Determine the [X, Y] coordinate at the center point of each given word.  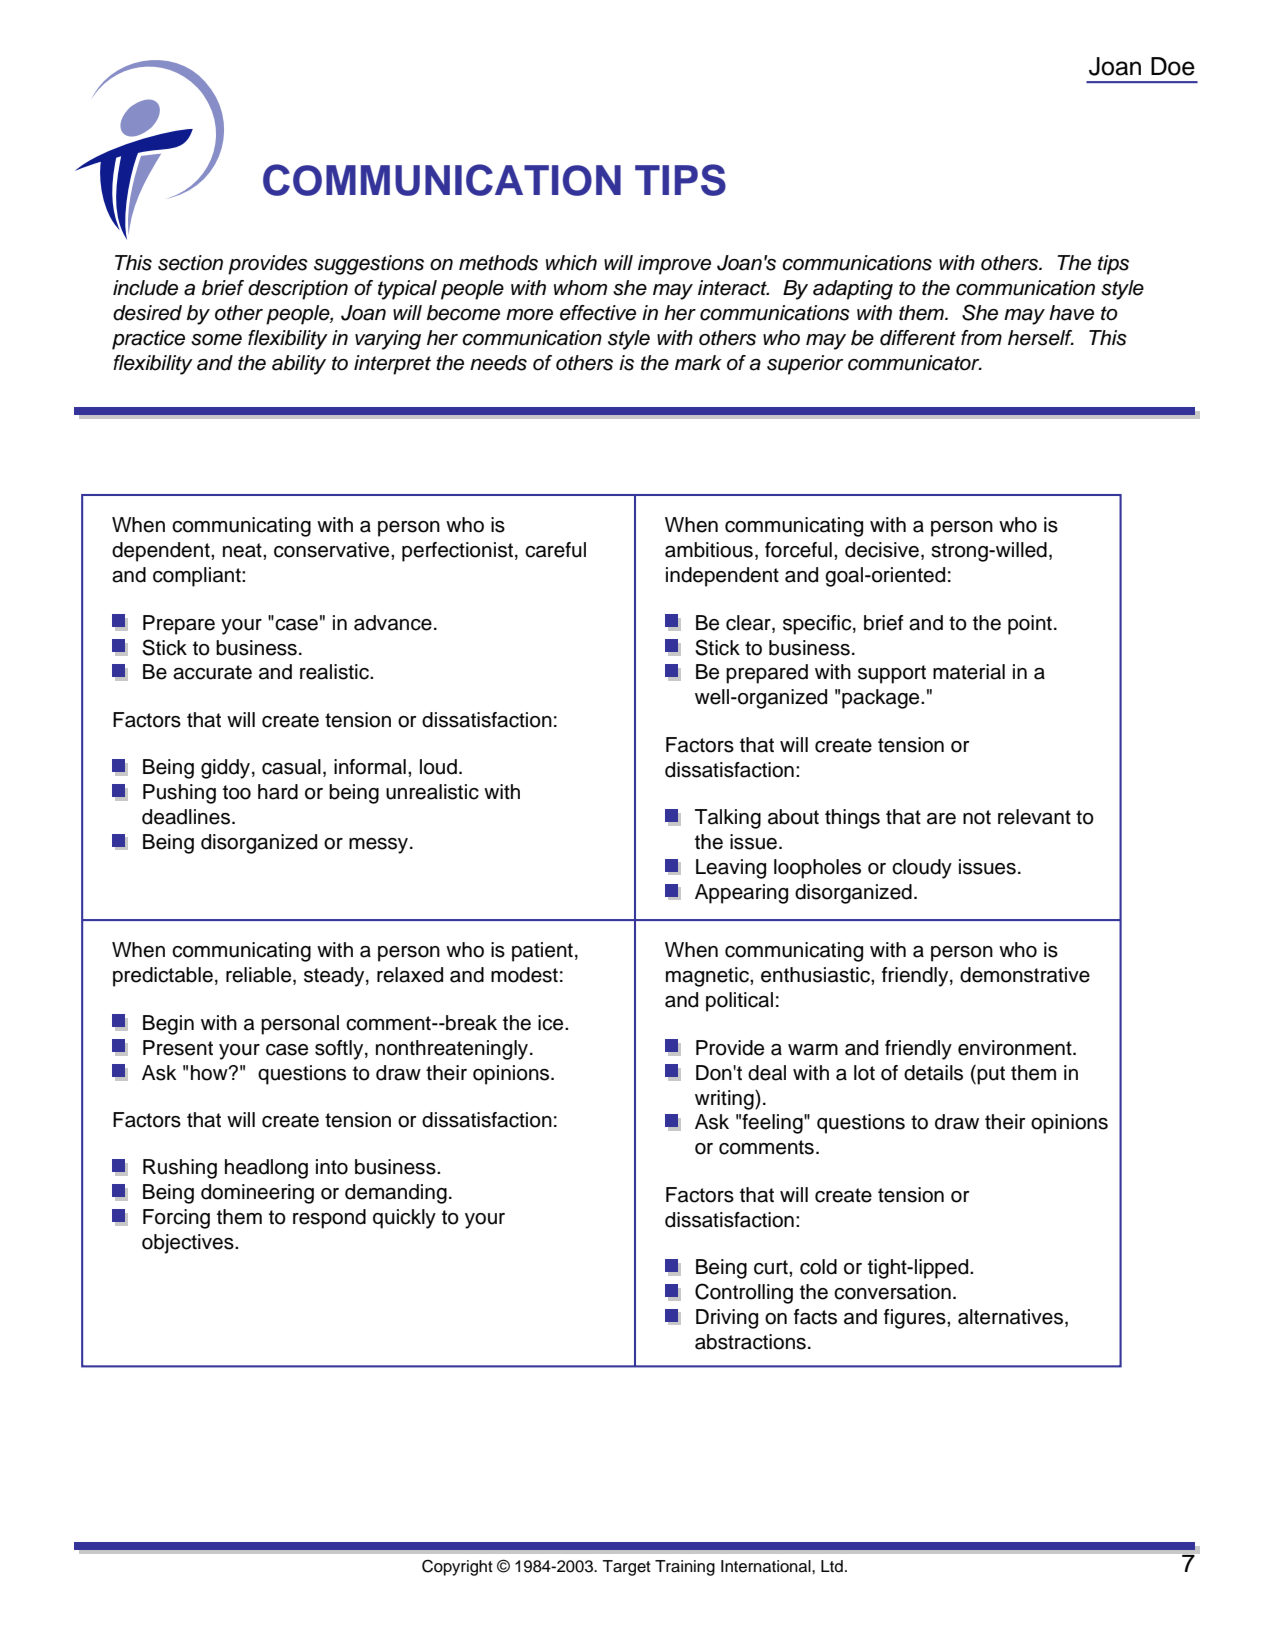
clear [749, 623]
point [1030, 625]
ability [299, 365]
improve [674, 265]
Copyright [457, 1568]
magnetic [708, 977]
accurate [212, 672]
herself [1041, 338]
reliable [260, 976]
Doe [1173, 66]
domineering [257, 1194]
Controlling [744, 1293]
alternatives [1012, 1318]
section [190, 263]
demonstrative [1025, 975]
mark [698, 363]
